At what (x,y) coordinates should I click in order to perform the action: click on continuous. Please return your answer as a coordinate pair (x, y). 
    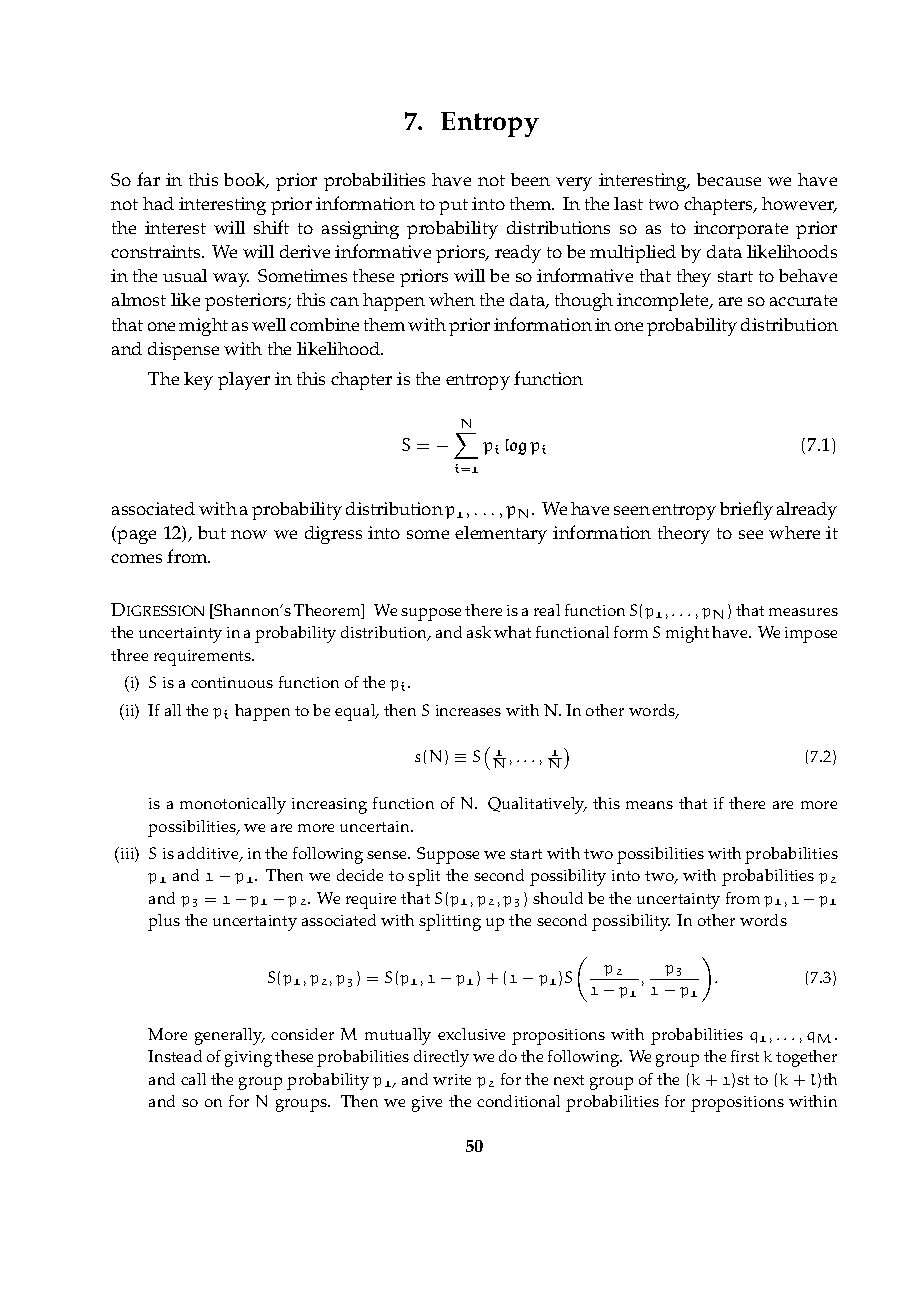
    Looking at the image, I should click on (232, 682).
